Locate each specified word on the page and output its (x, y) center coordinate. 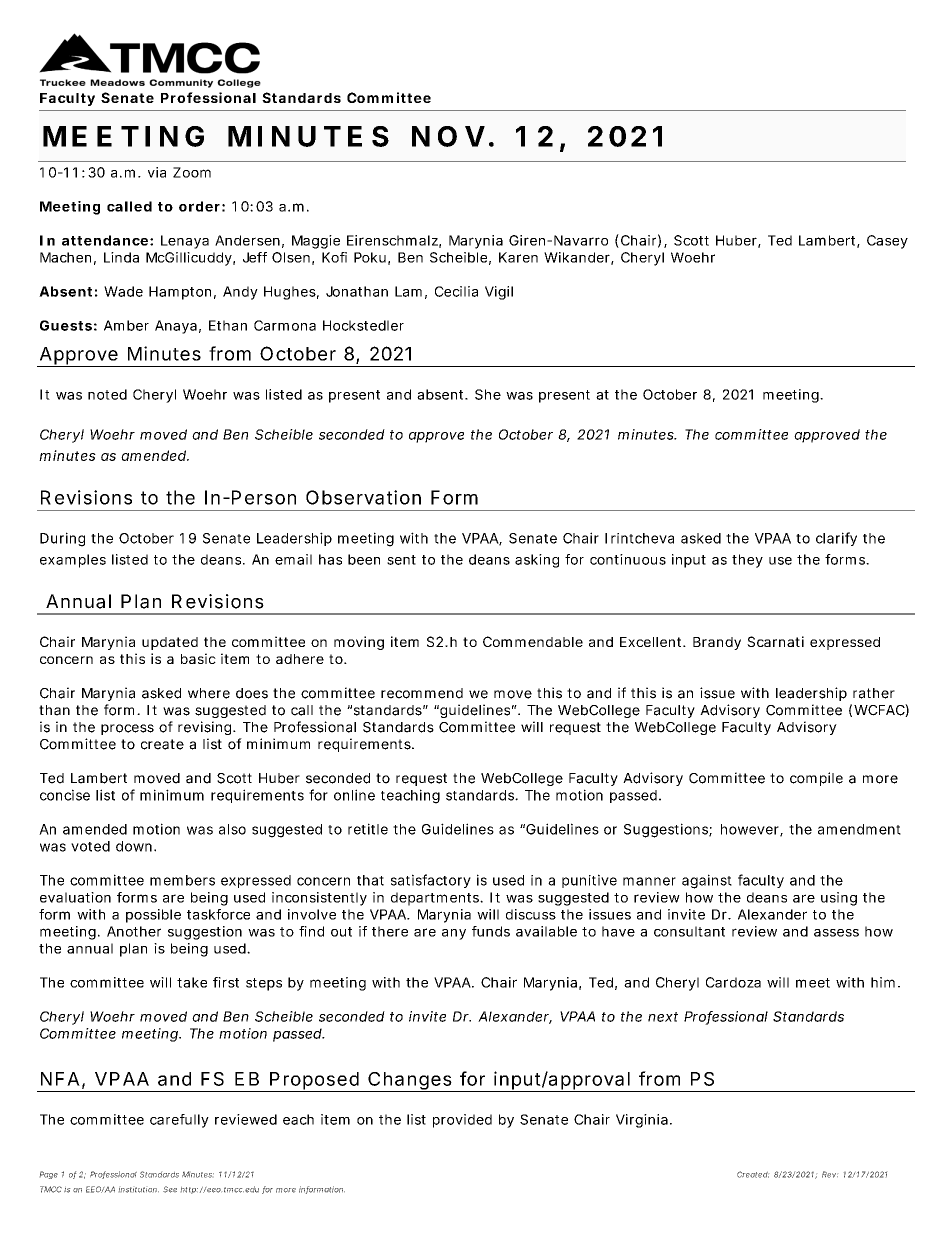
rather (874, 693)
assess (836, 933)
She (488, 394)
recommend (422, 693)
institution (139, 1190)
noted (107, 394)
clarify (836, 539)
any (454, 934)
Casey (887, 242)
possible (153, 916)
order (199, 206)
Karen (518, 257)
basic (198, 658)
